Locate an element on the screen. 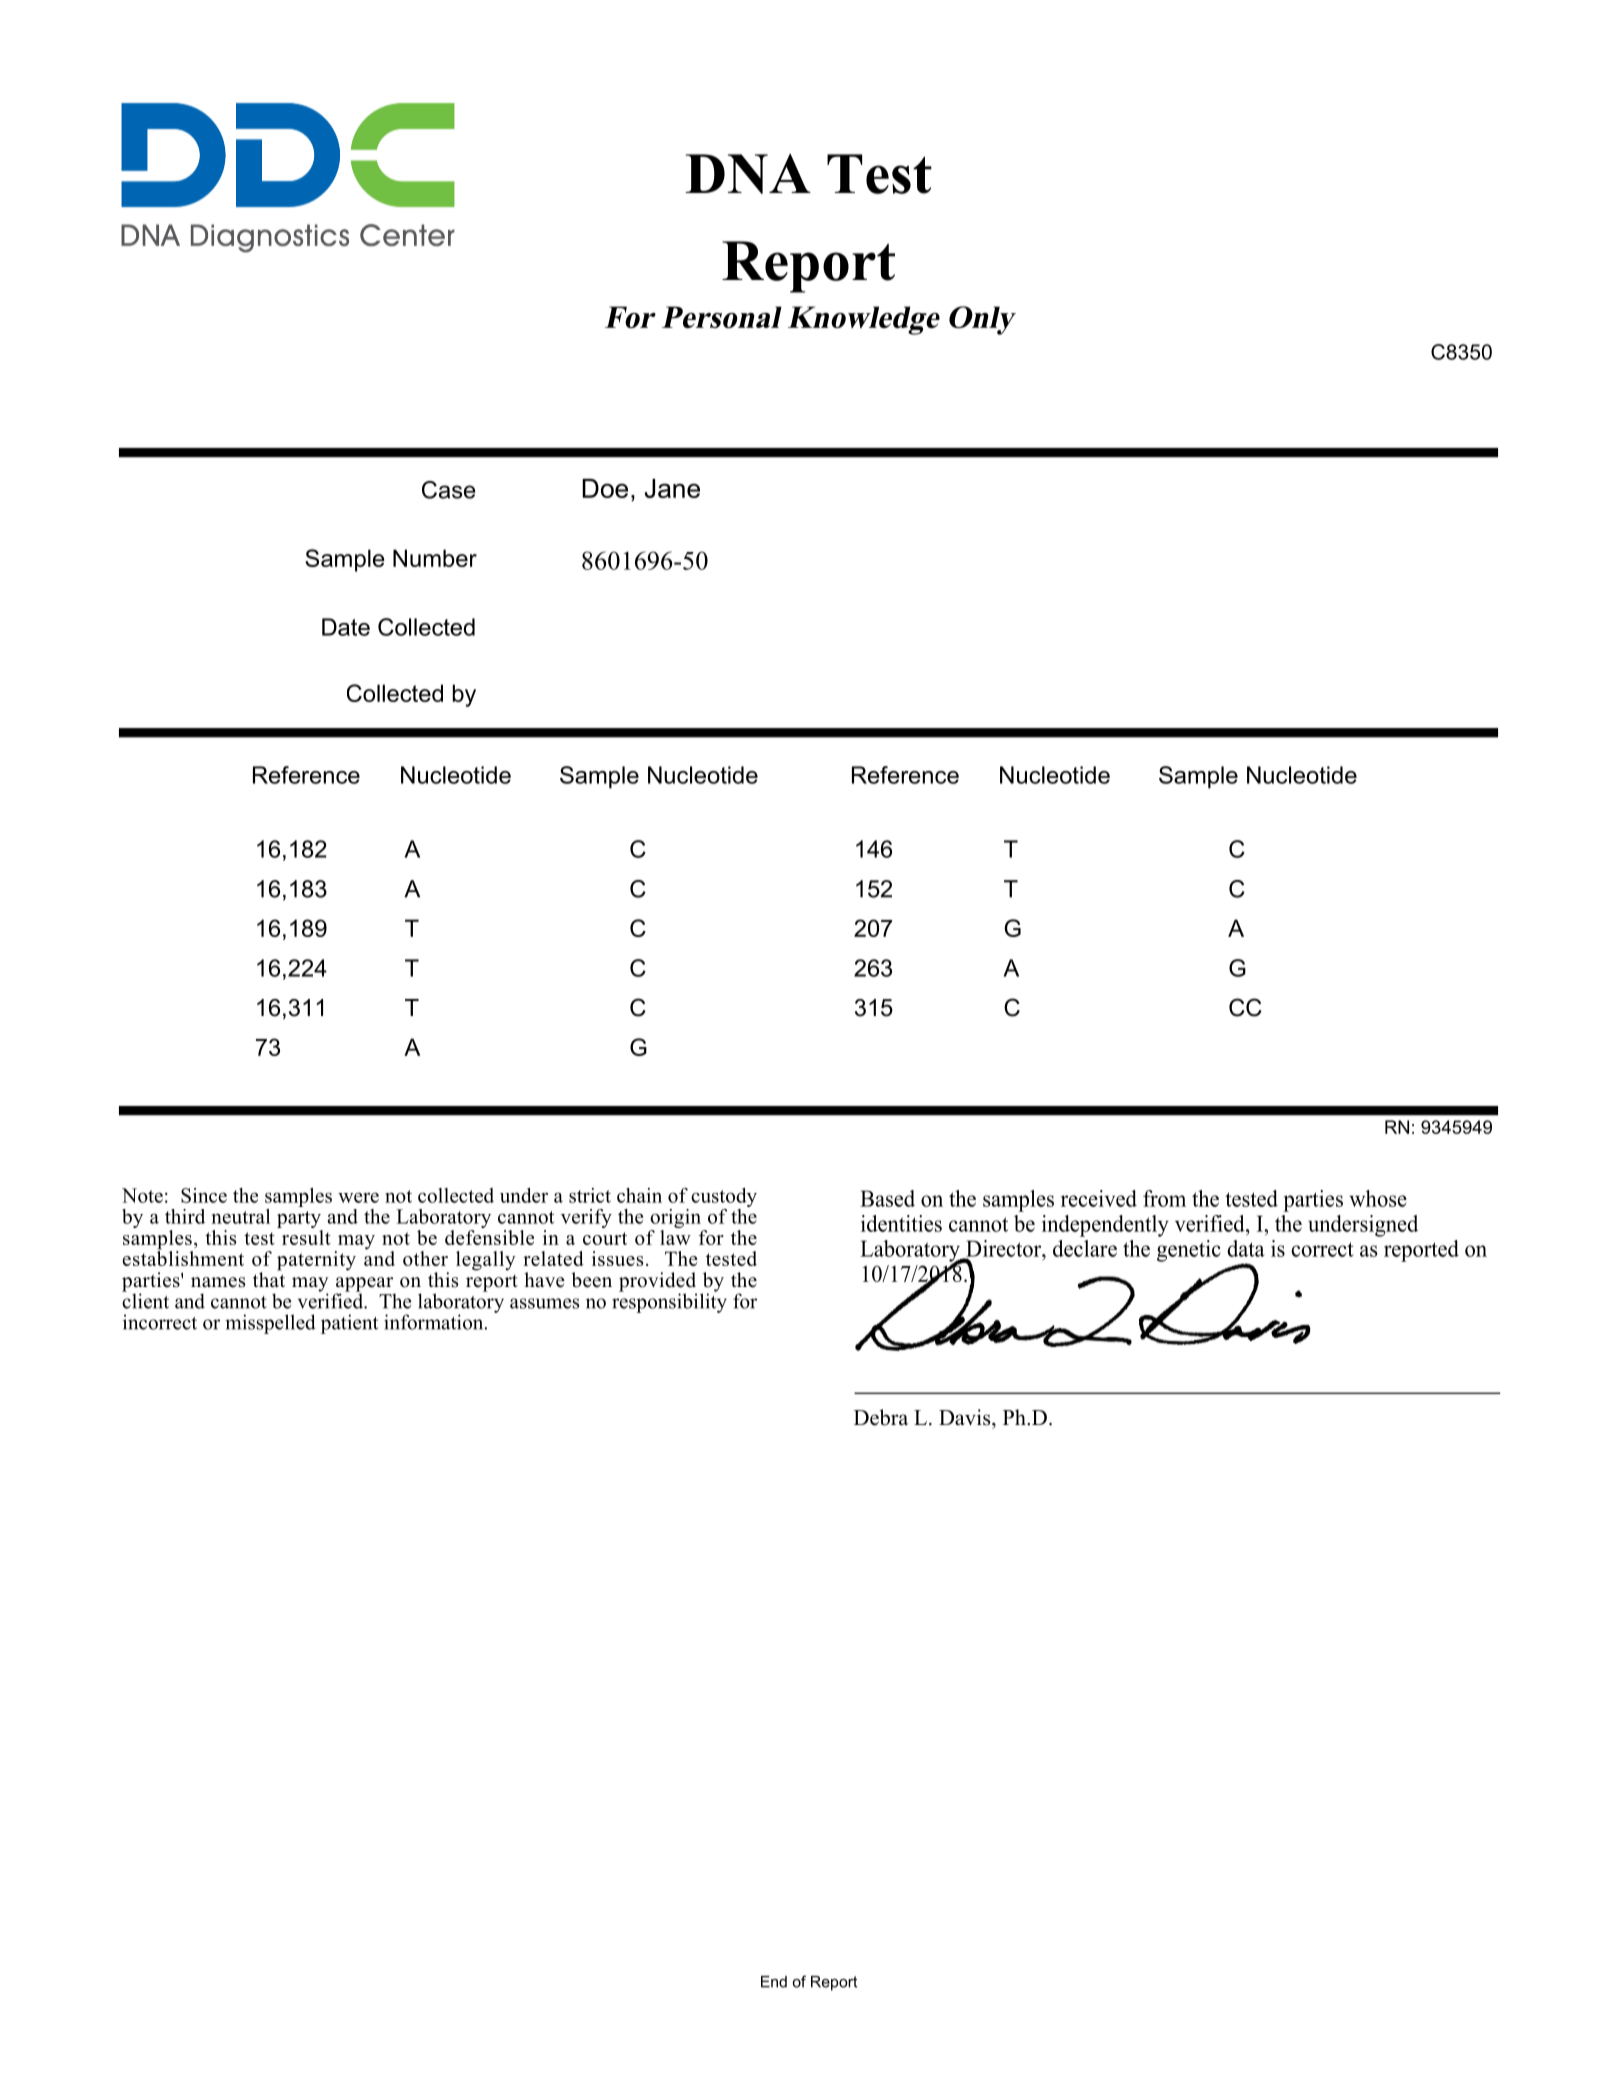  custody is located at coordinates (724, 1197).
